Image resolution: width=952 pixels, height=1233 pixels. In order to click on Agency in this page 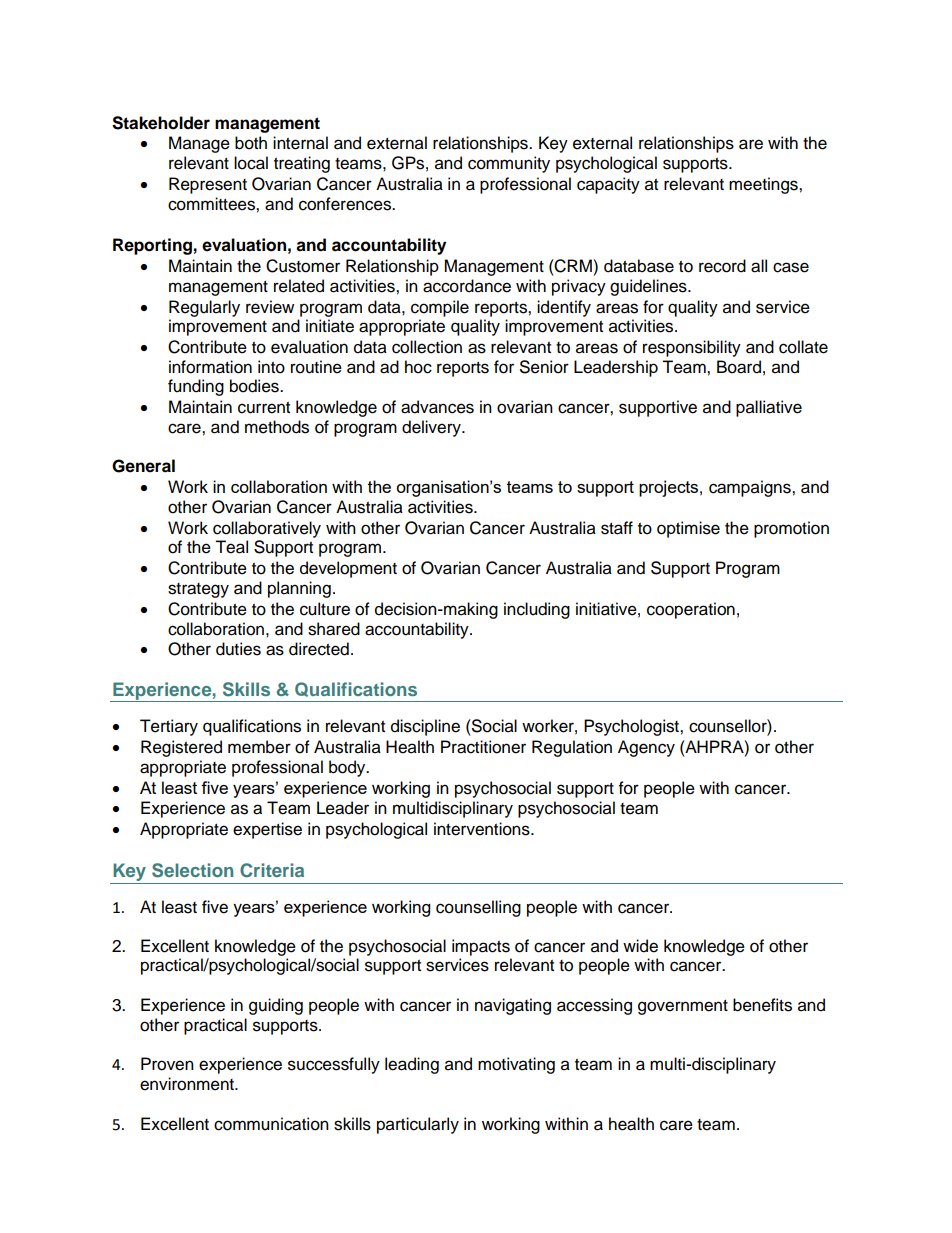, I will do `click(646, 748)`.
